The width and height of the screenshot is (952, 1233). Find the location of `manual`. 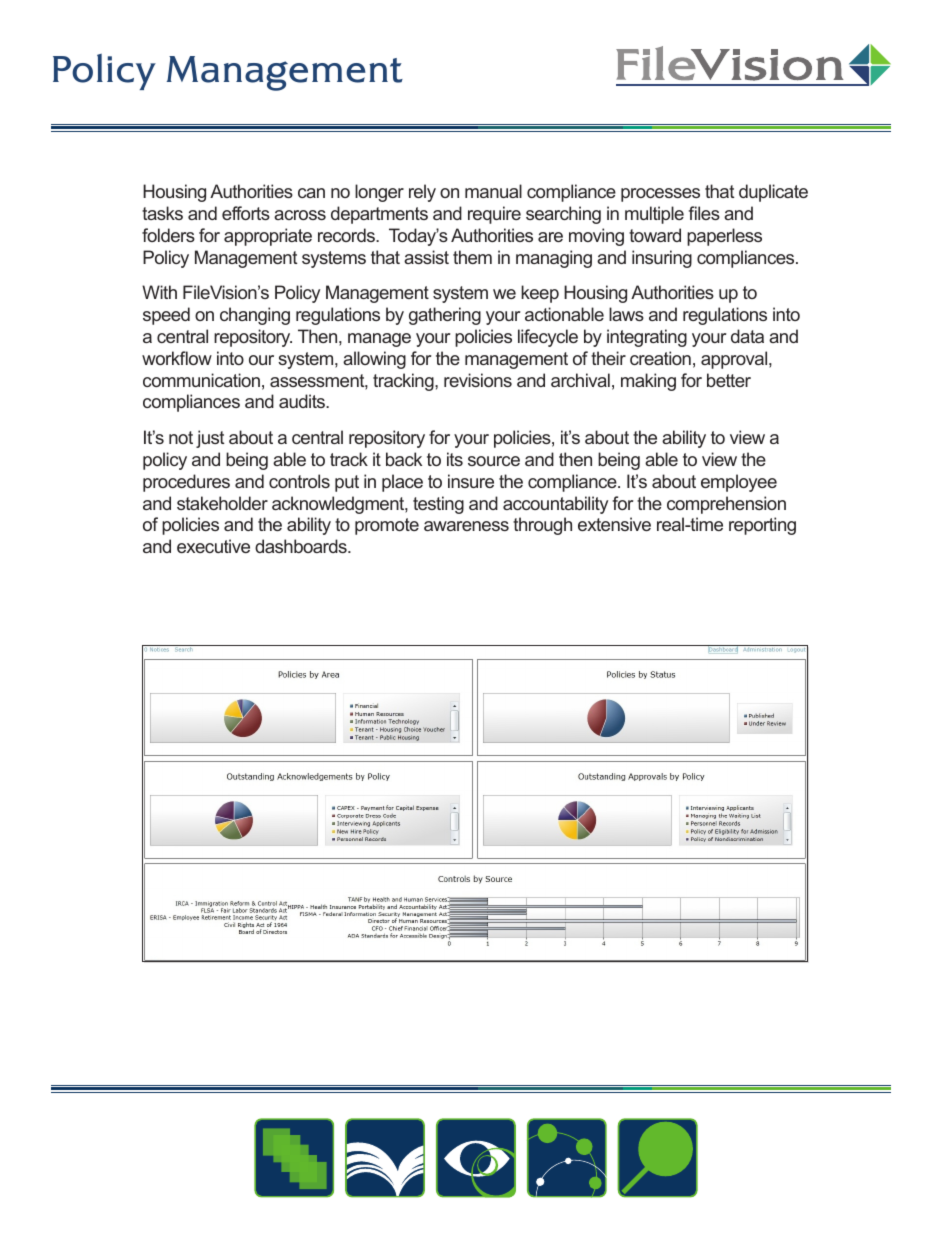

manual is located at coordinates (493, 191).
